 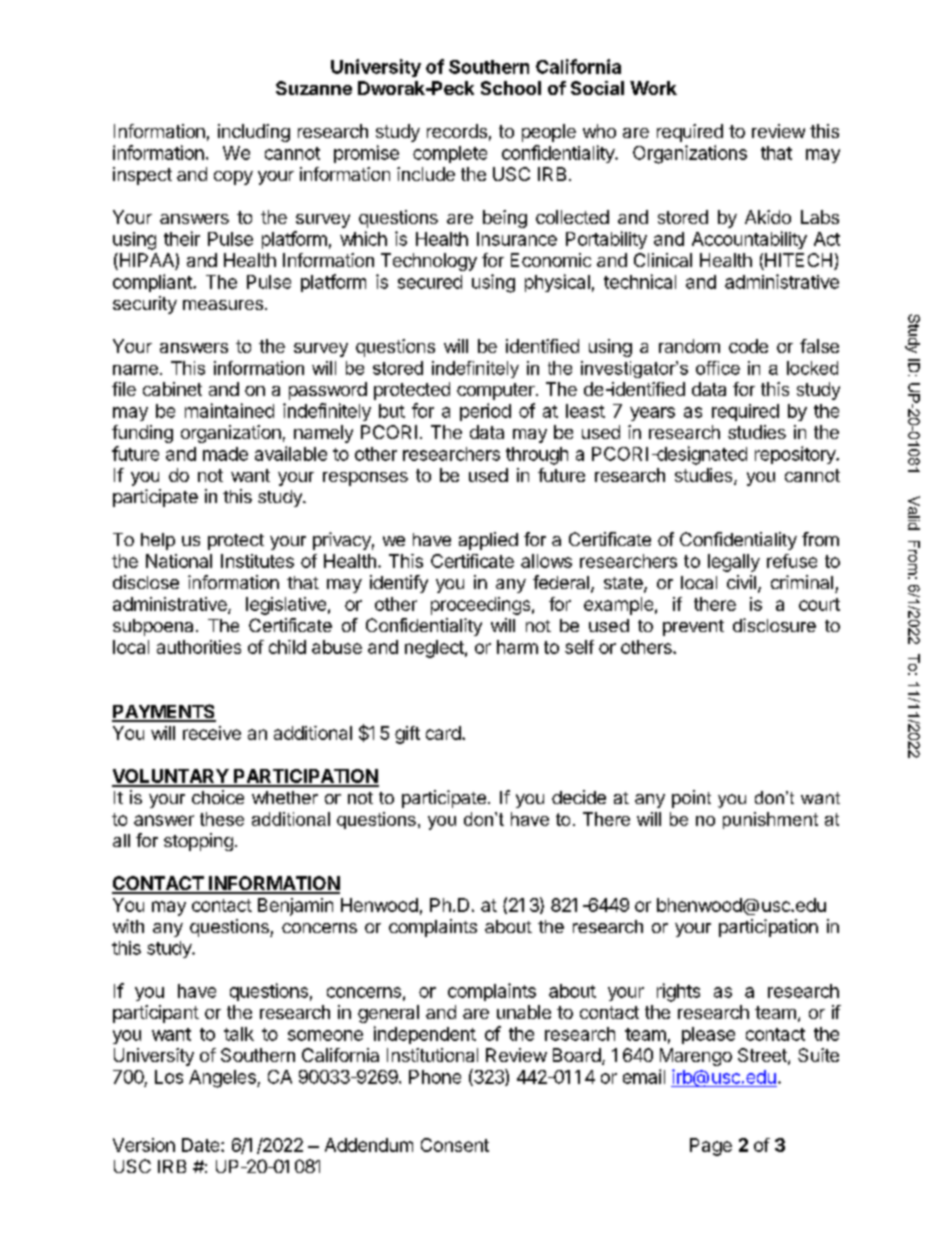 What do you see at coordinates (653, 88) in the screenshot?
I see `Work` at bounding box center [653, 88].
